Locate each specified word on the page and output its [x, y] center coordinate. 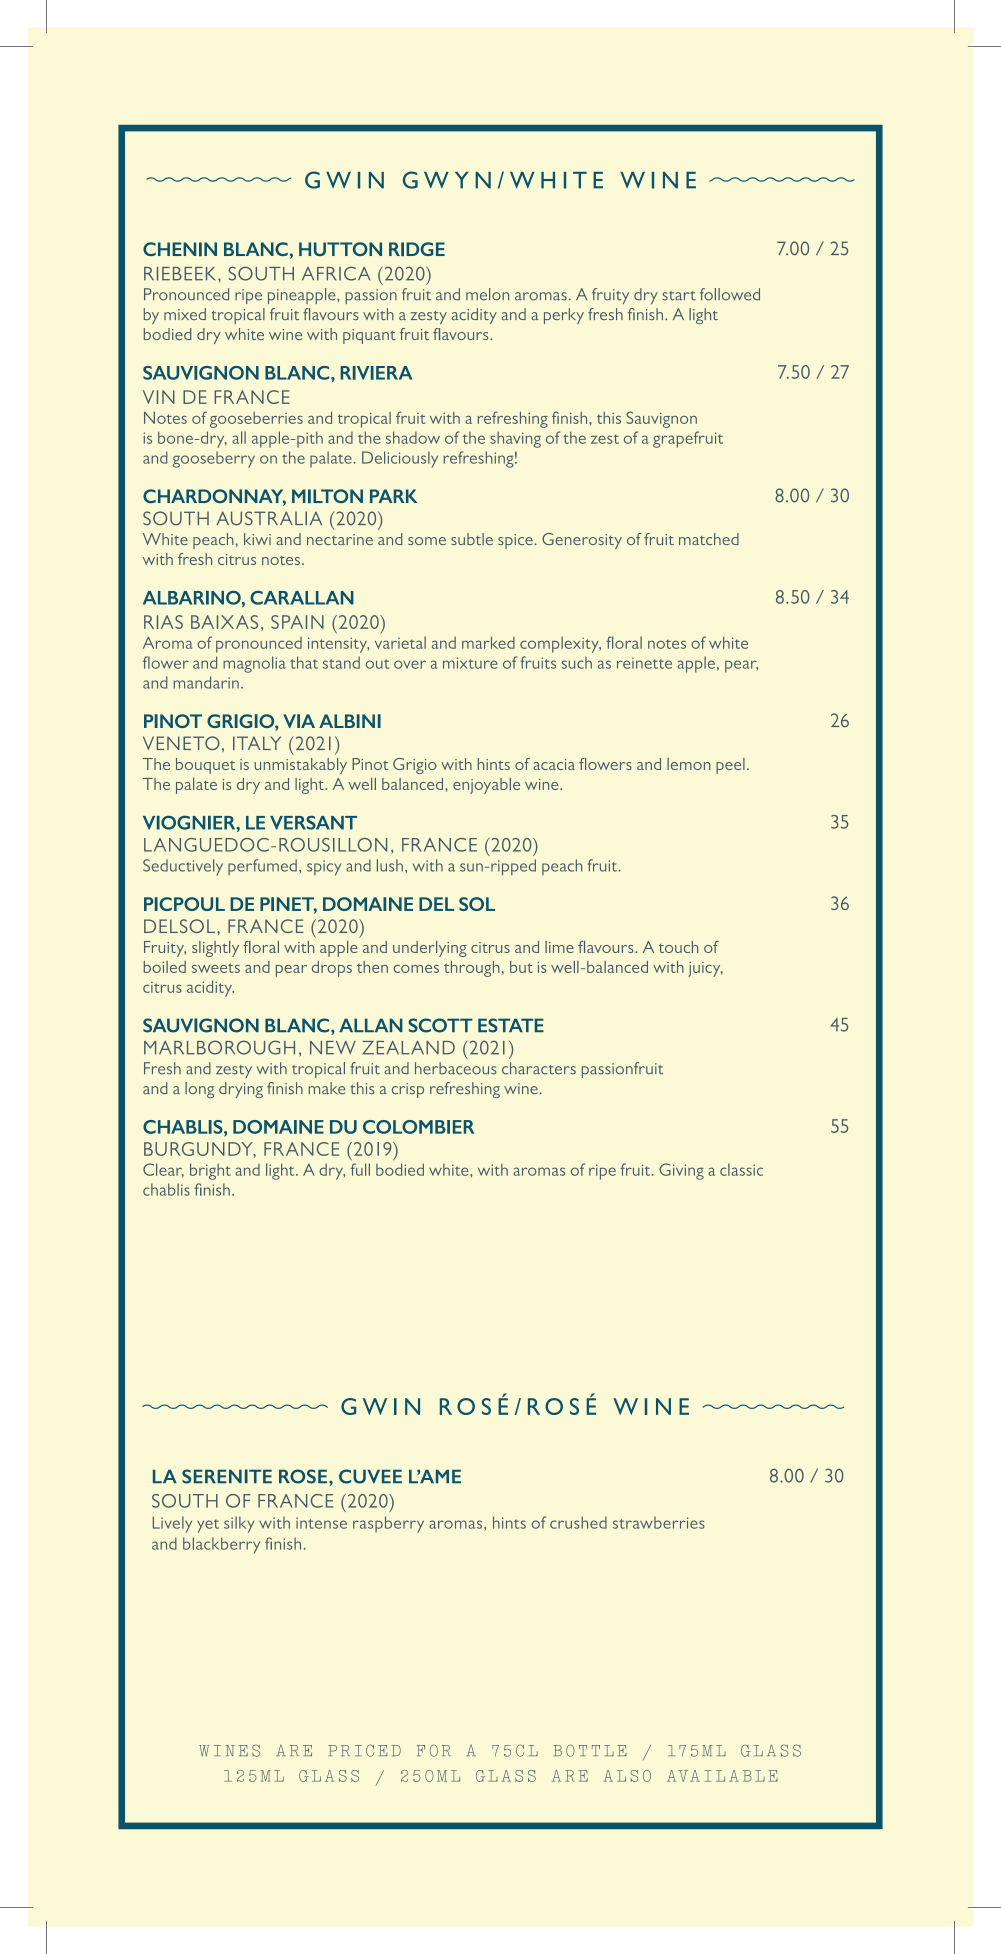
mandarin [206, 682]
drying [241, 1090]
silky [239, 1524]
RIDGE [417, 249]
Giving [681, 1171]
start [679, 296]
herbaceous [456, 1068]
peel [730, 766]
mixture [470, 663]
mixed [185, 314]
